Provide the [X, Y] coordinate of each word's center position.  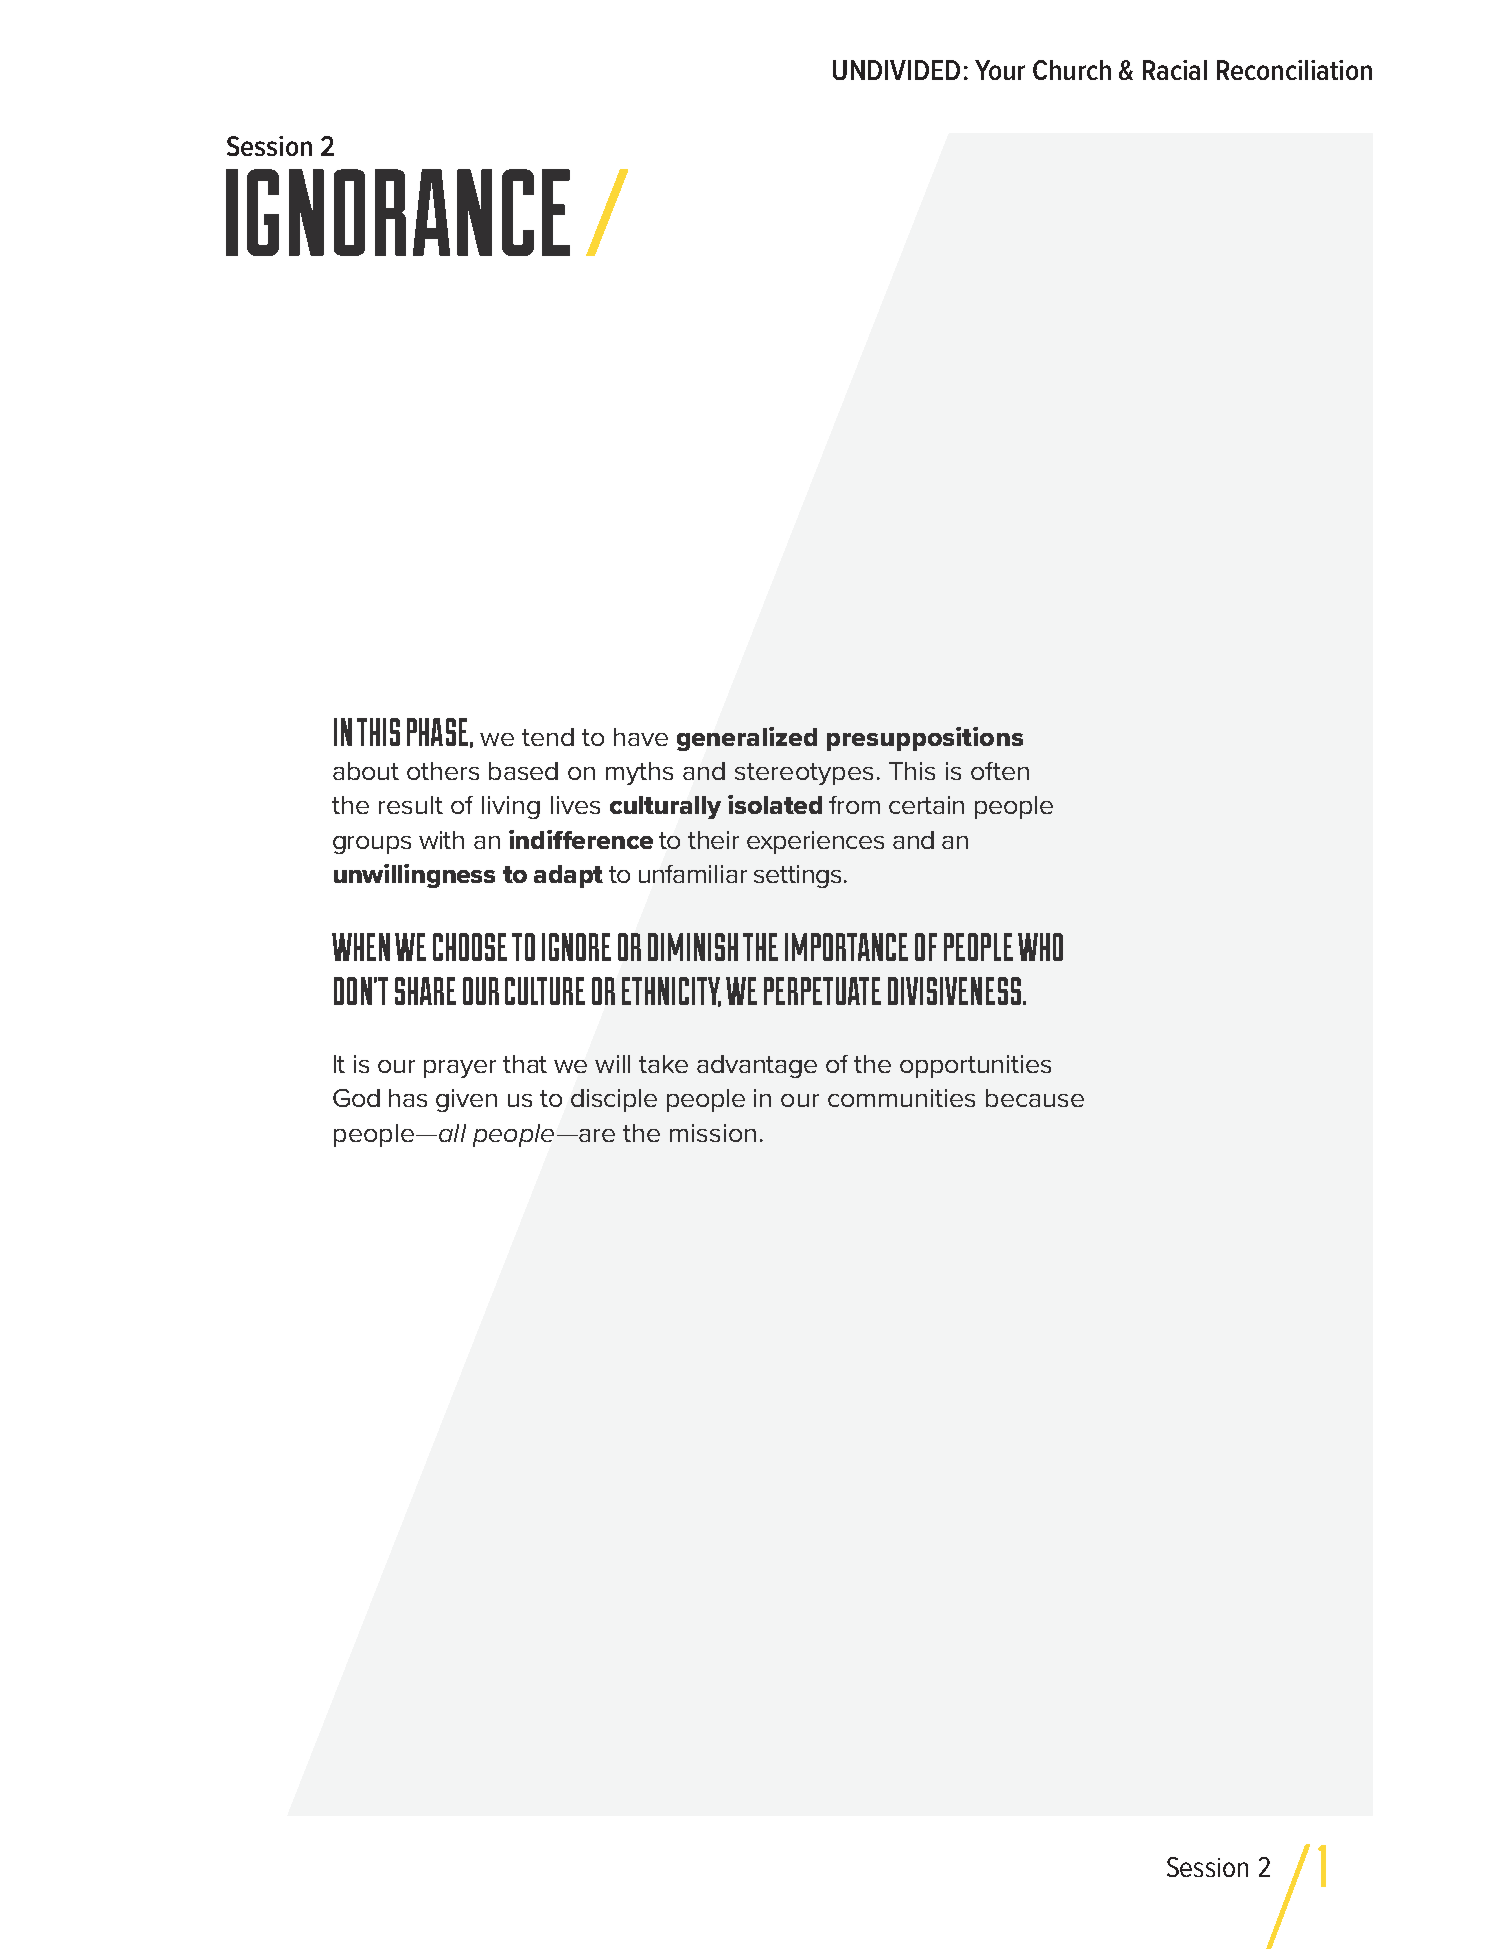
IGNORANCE [398, 212]
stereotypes [804, 774]
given [466, 1100]
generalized [747, 739]
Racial [1175, 70]
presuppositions [925, 739]
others [443, 771]
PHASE [437, 732]
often [1000, 771]
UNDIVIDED [896, 70]
